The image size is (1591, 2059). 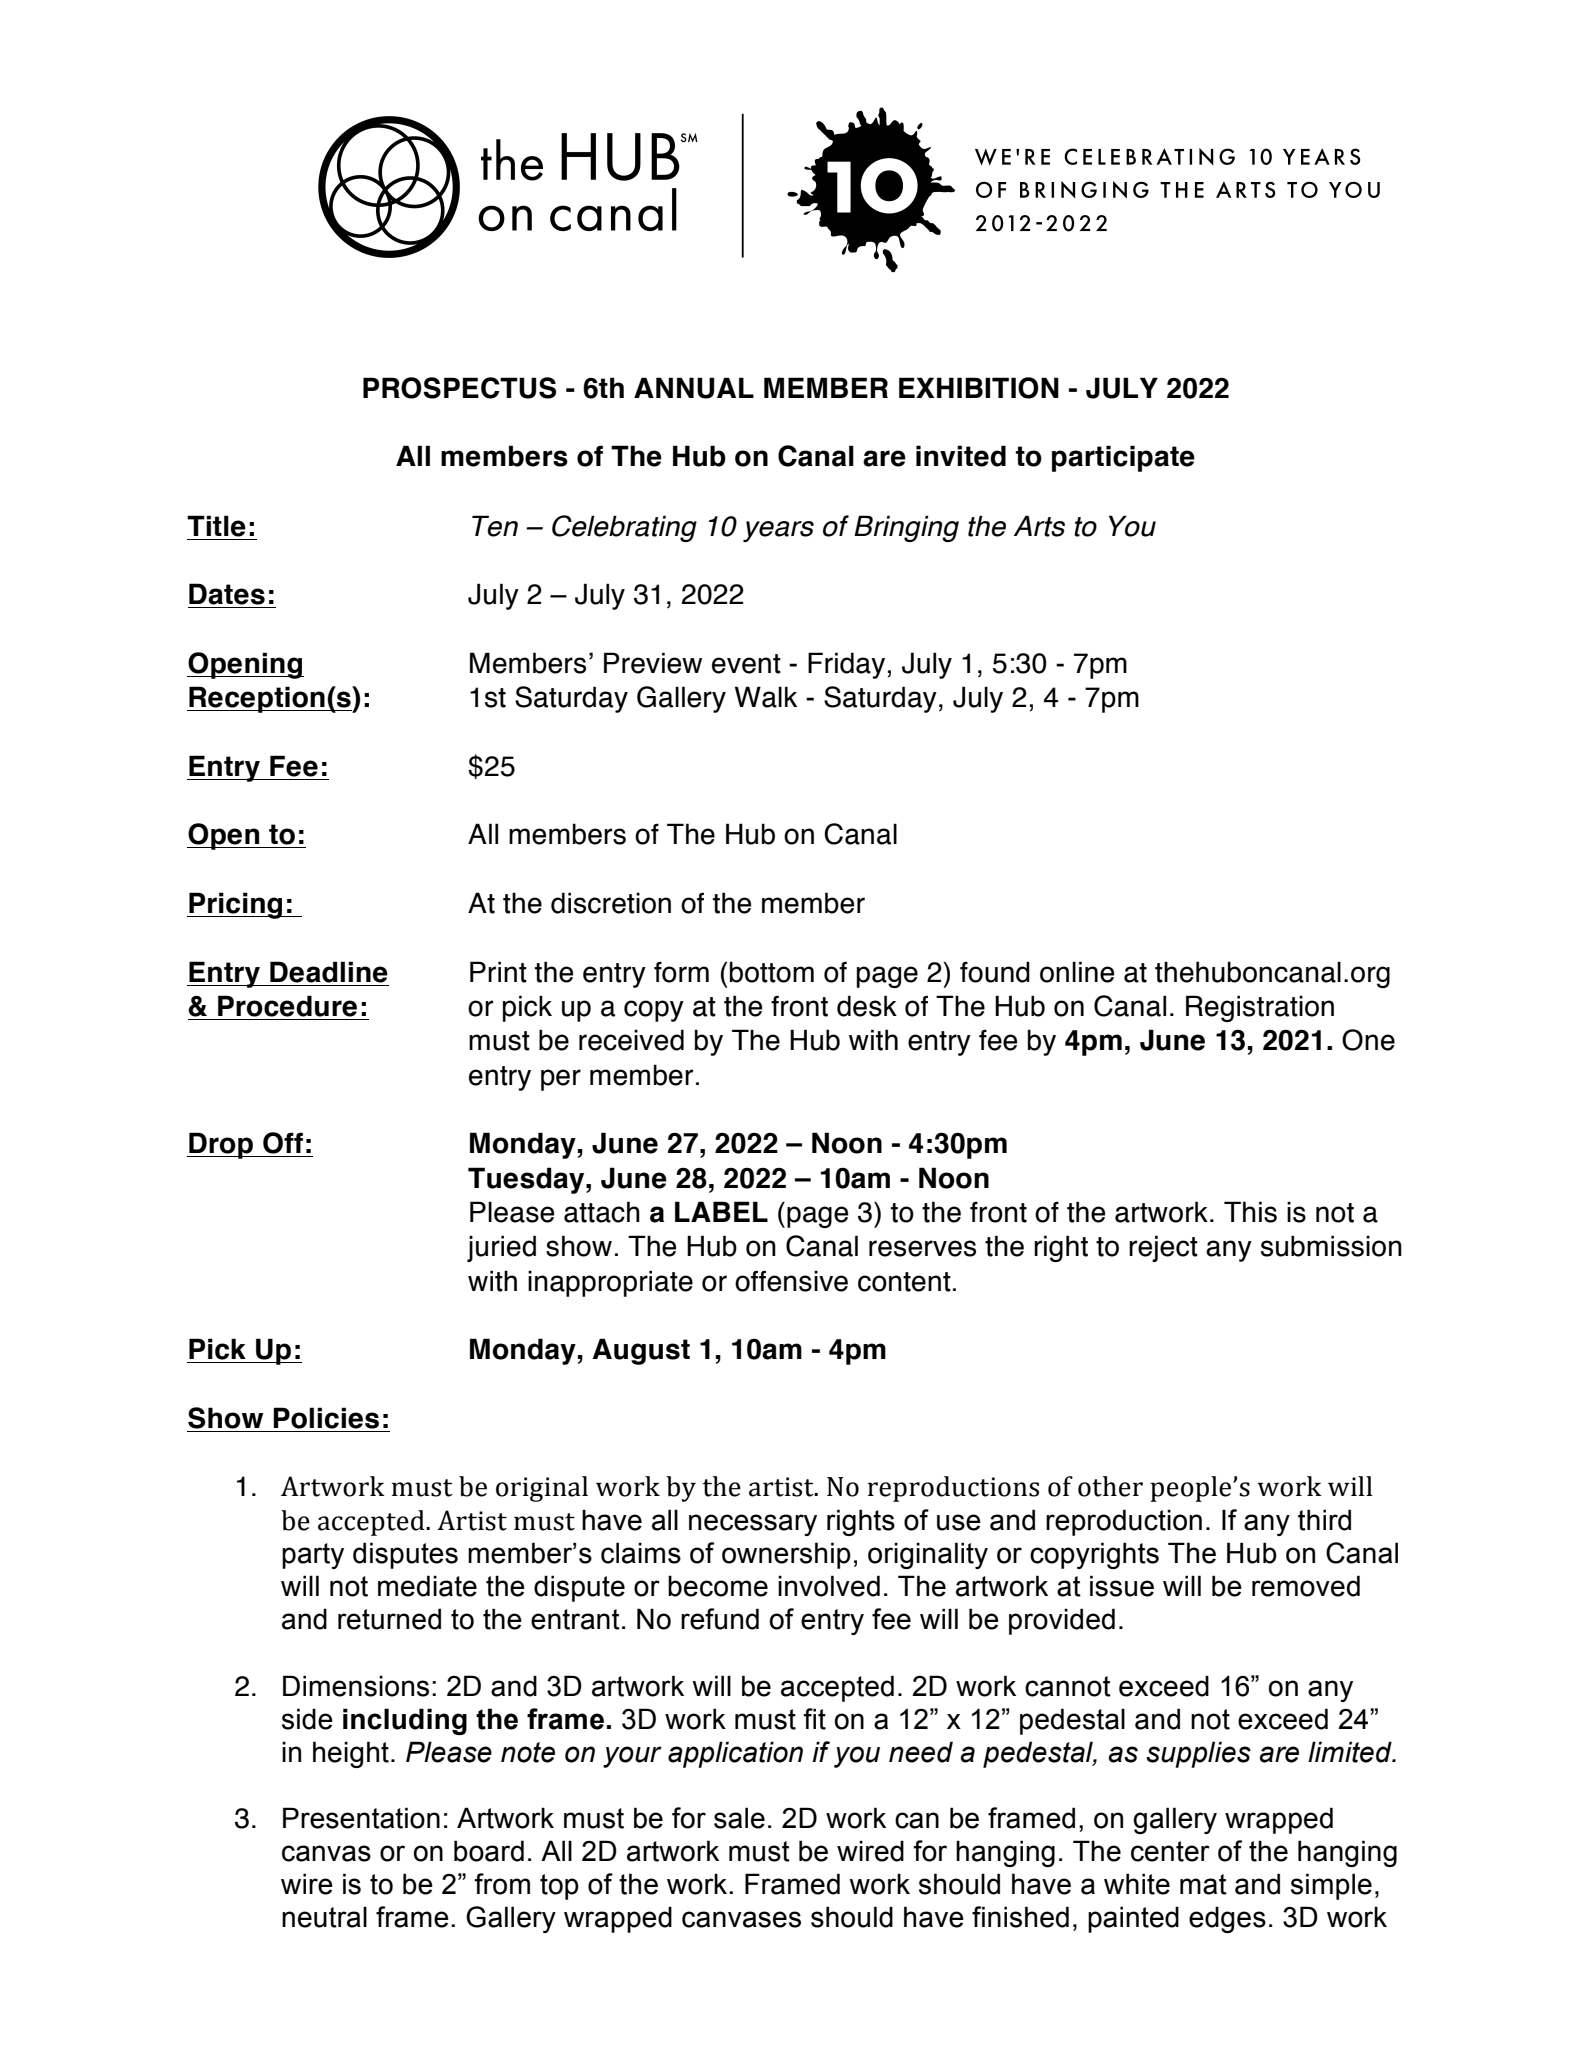 What do you see at coordinates (459, 388) in the screenshot?
I see `PROSPECTUS` at bounding box center [459, 388].
